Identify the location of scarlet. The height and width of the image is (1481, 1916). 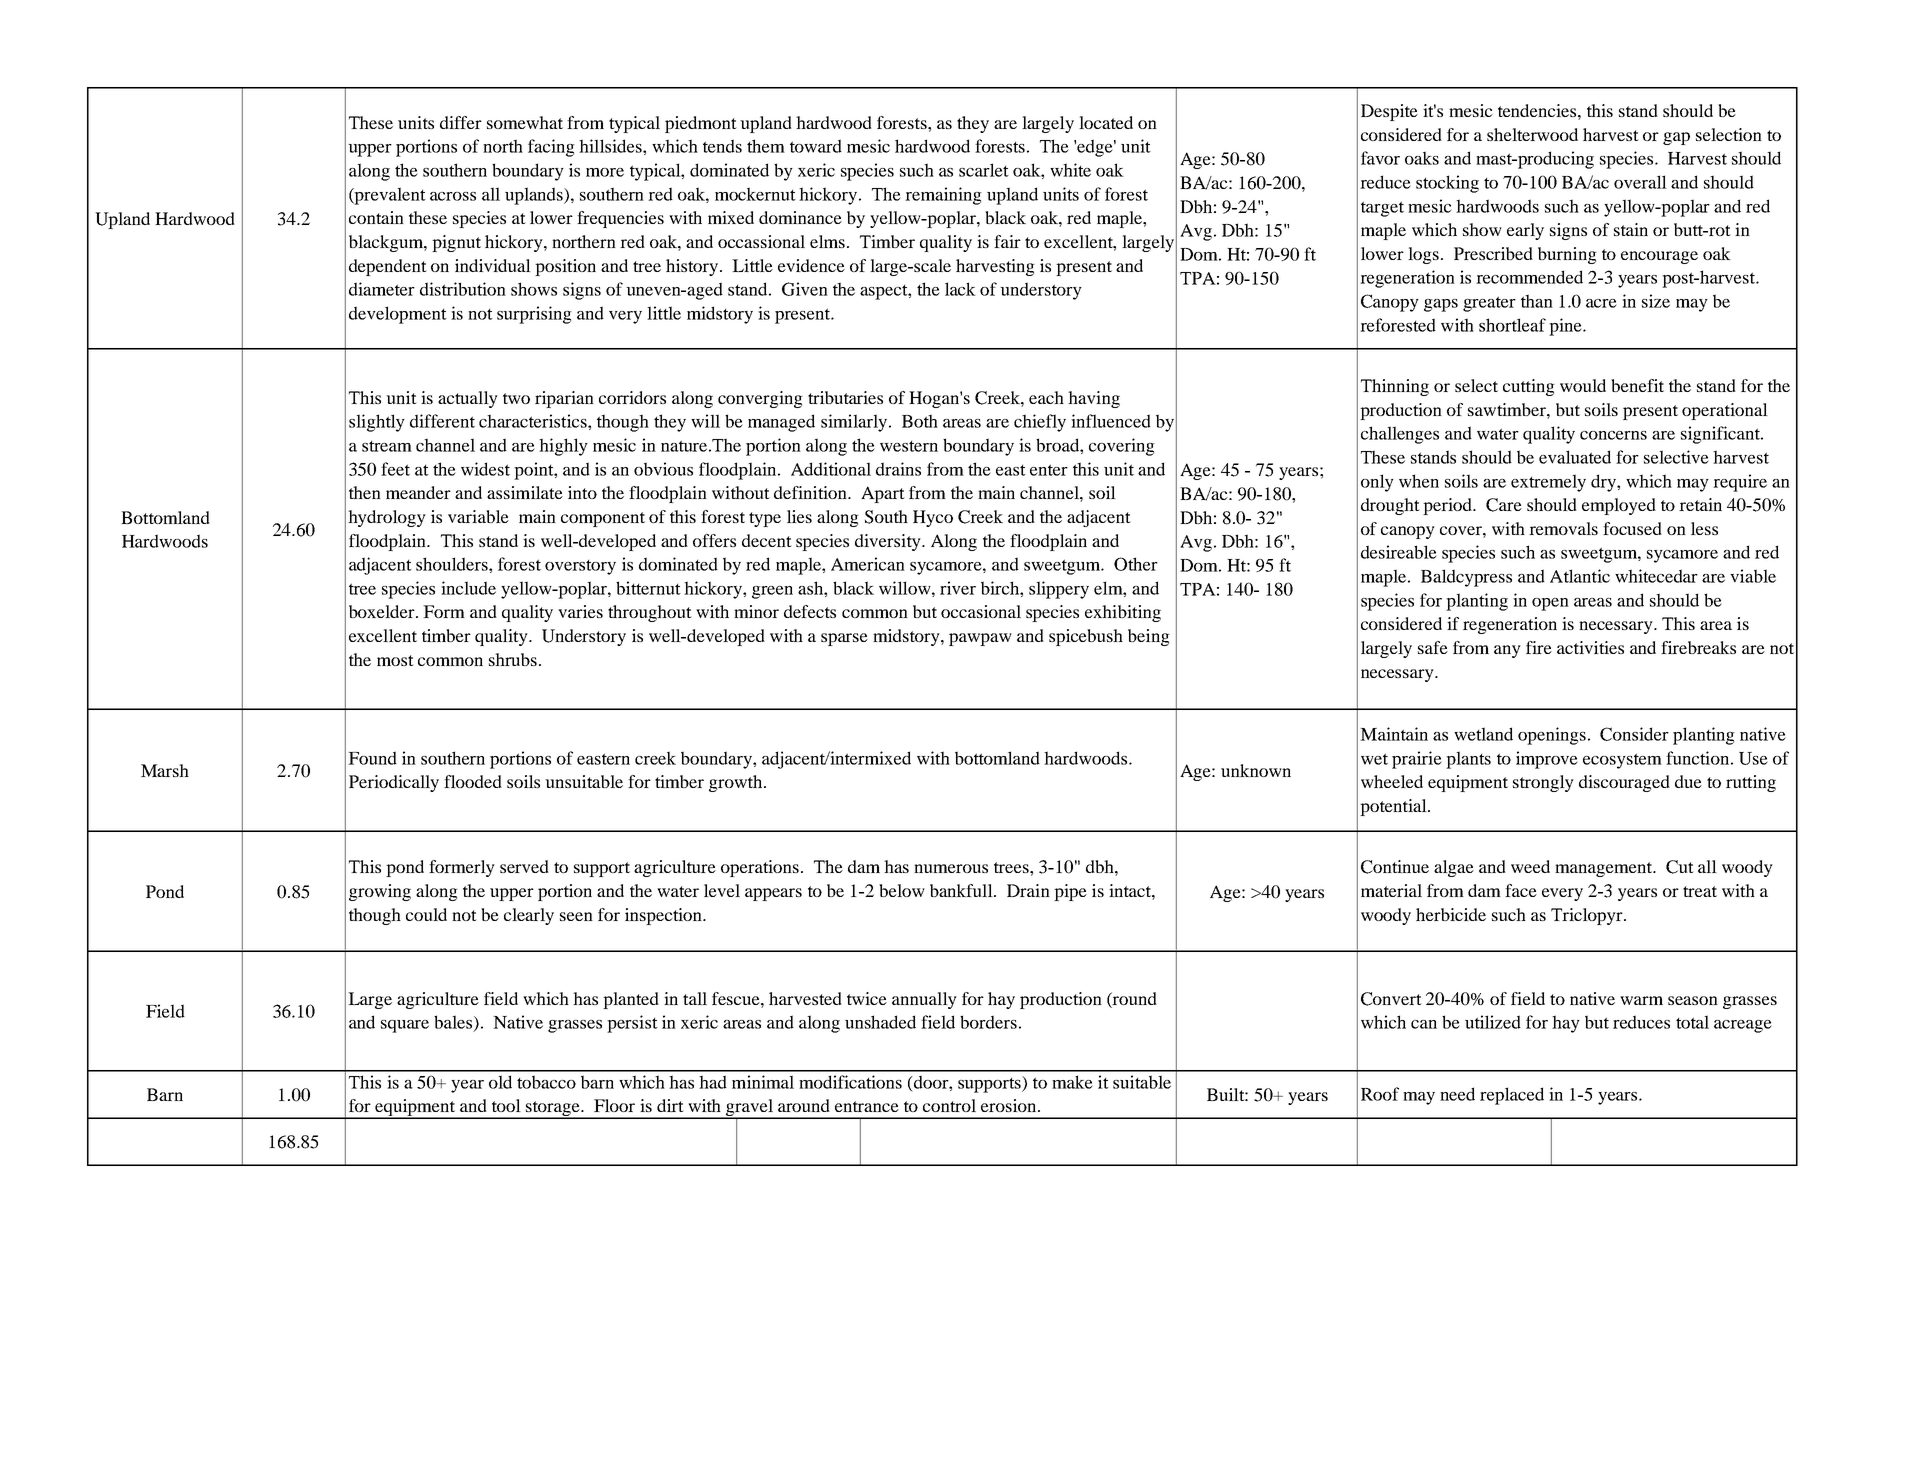
(984, 170).
